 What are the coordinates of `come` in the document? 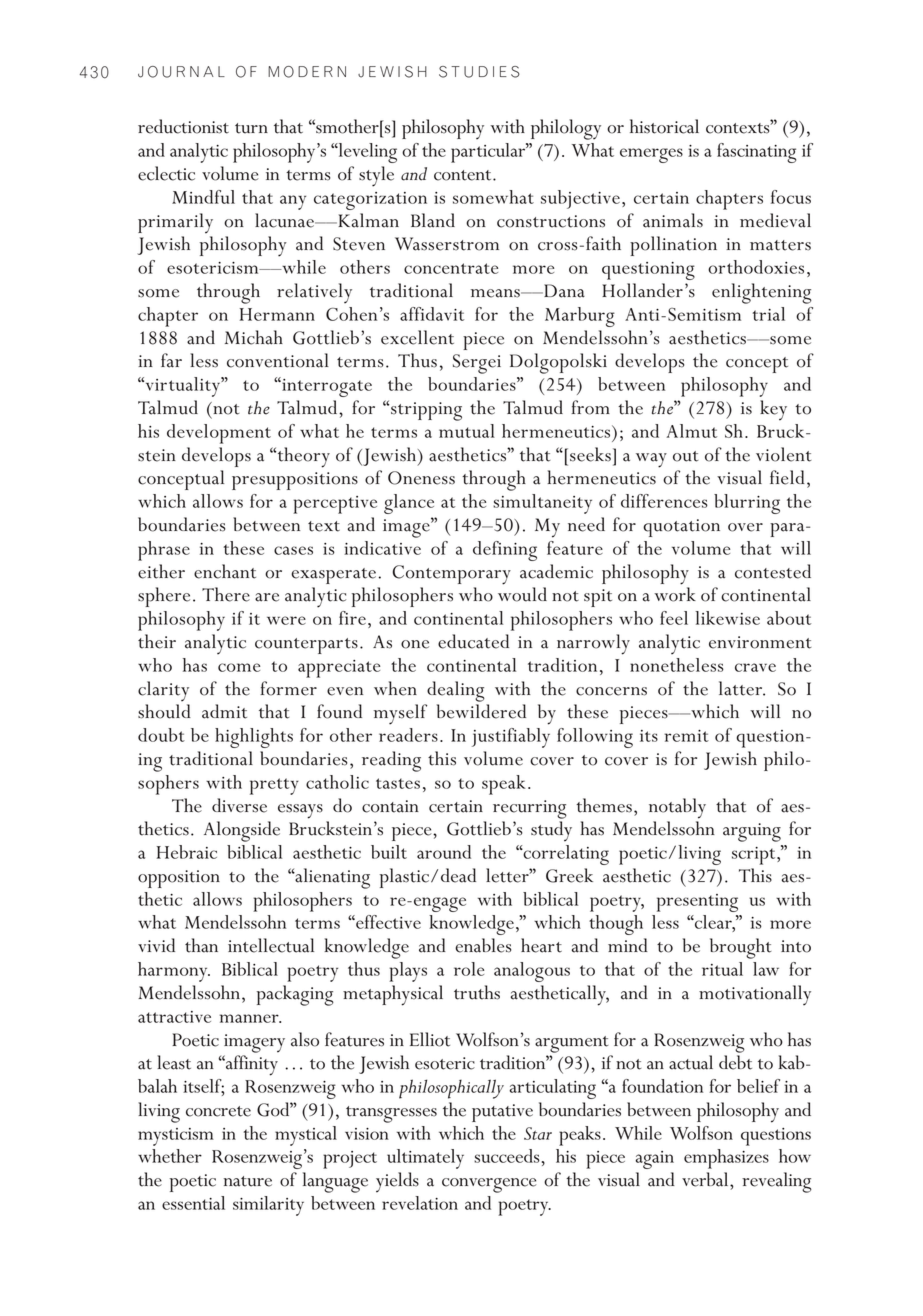 It's located at (239, 667).
